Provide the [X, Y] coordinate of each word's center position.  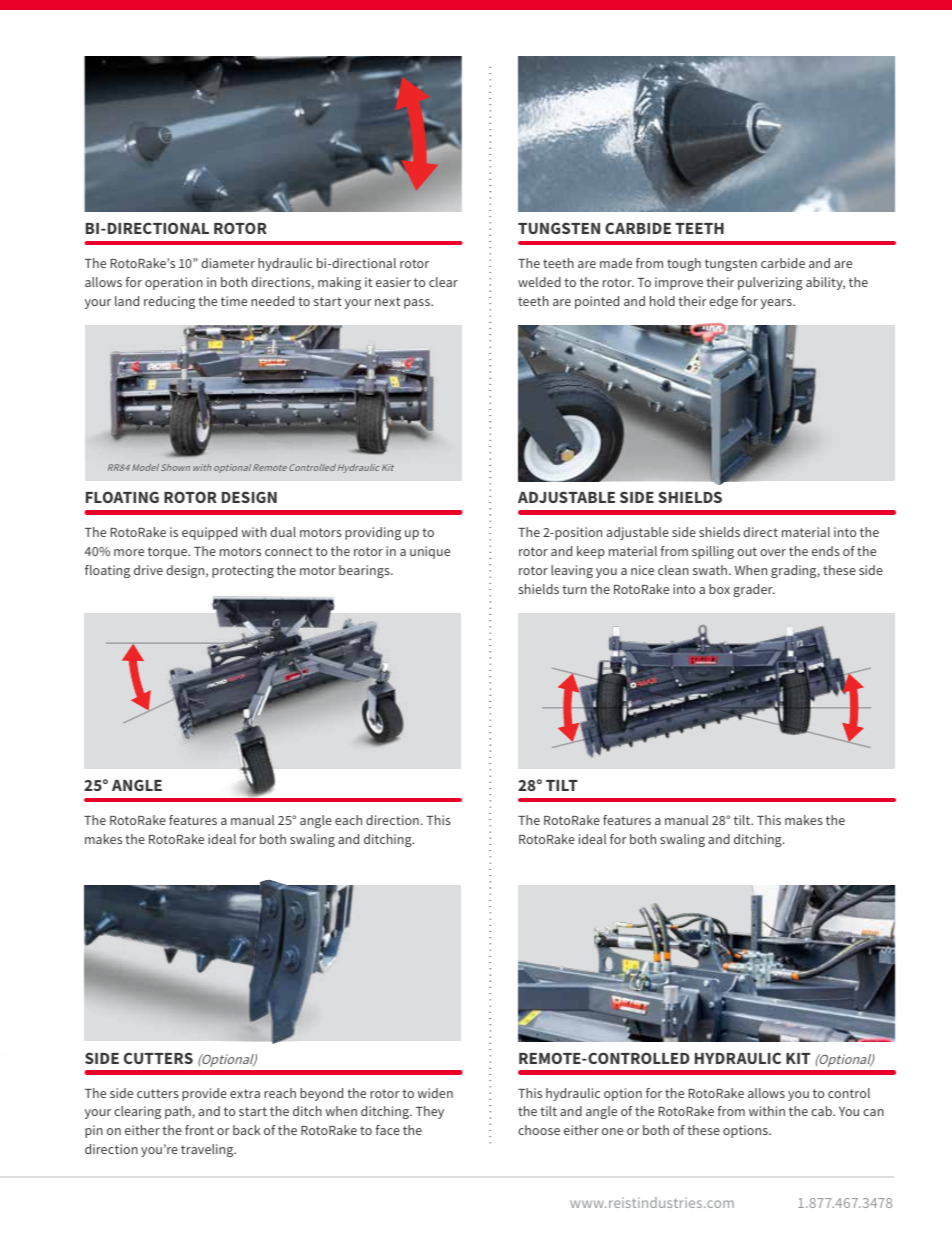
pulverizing [770, 283]
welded [539, 282]
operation [174, 283]
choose [539, 1130]
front [199, 1130]
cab [822, 1111]
